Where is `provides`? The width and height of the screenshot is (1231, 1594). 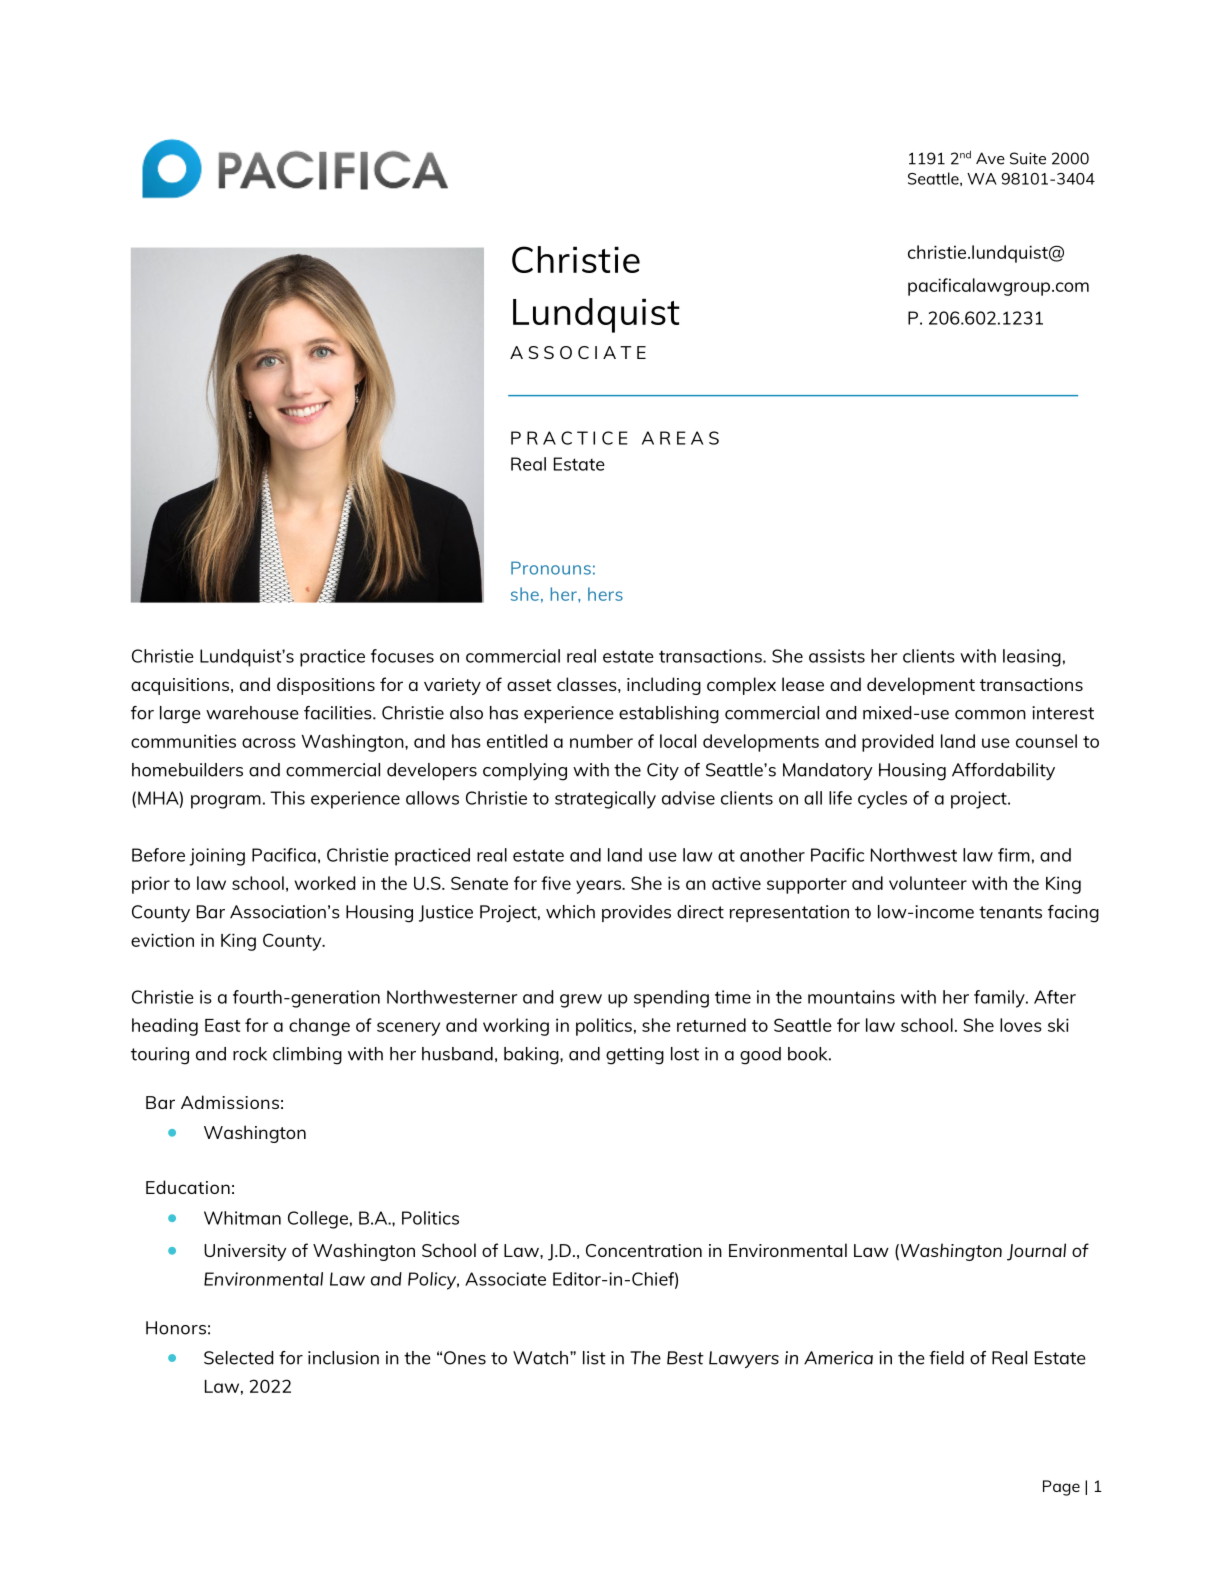 provides is located at coordinates (636, 913).
